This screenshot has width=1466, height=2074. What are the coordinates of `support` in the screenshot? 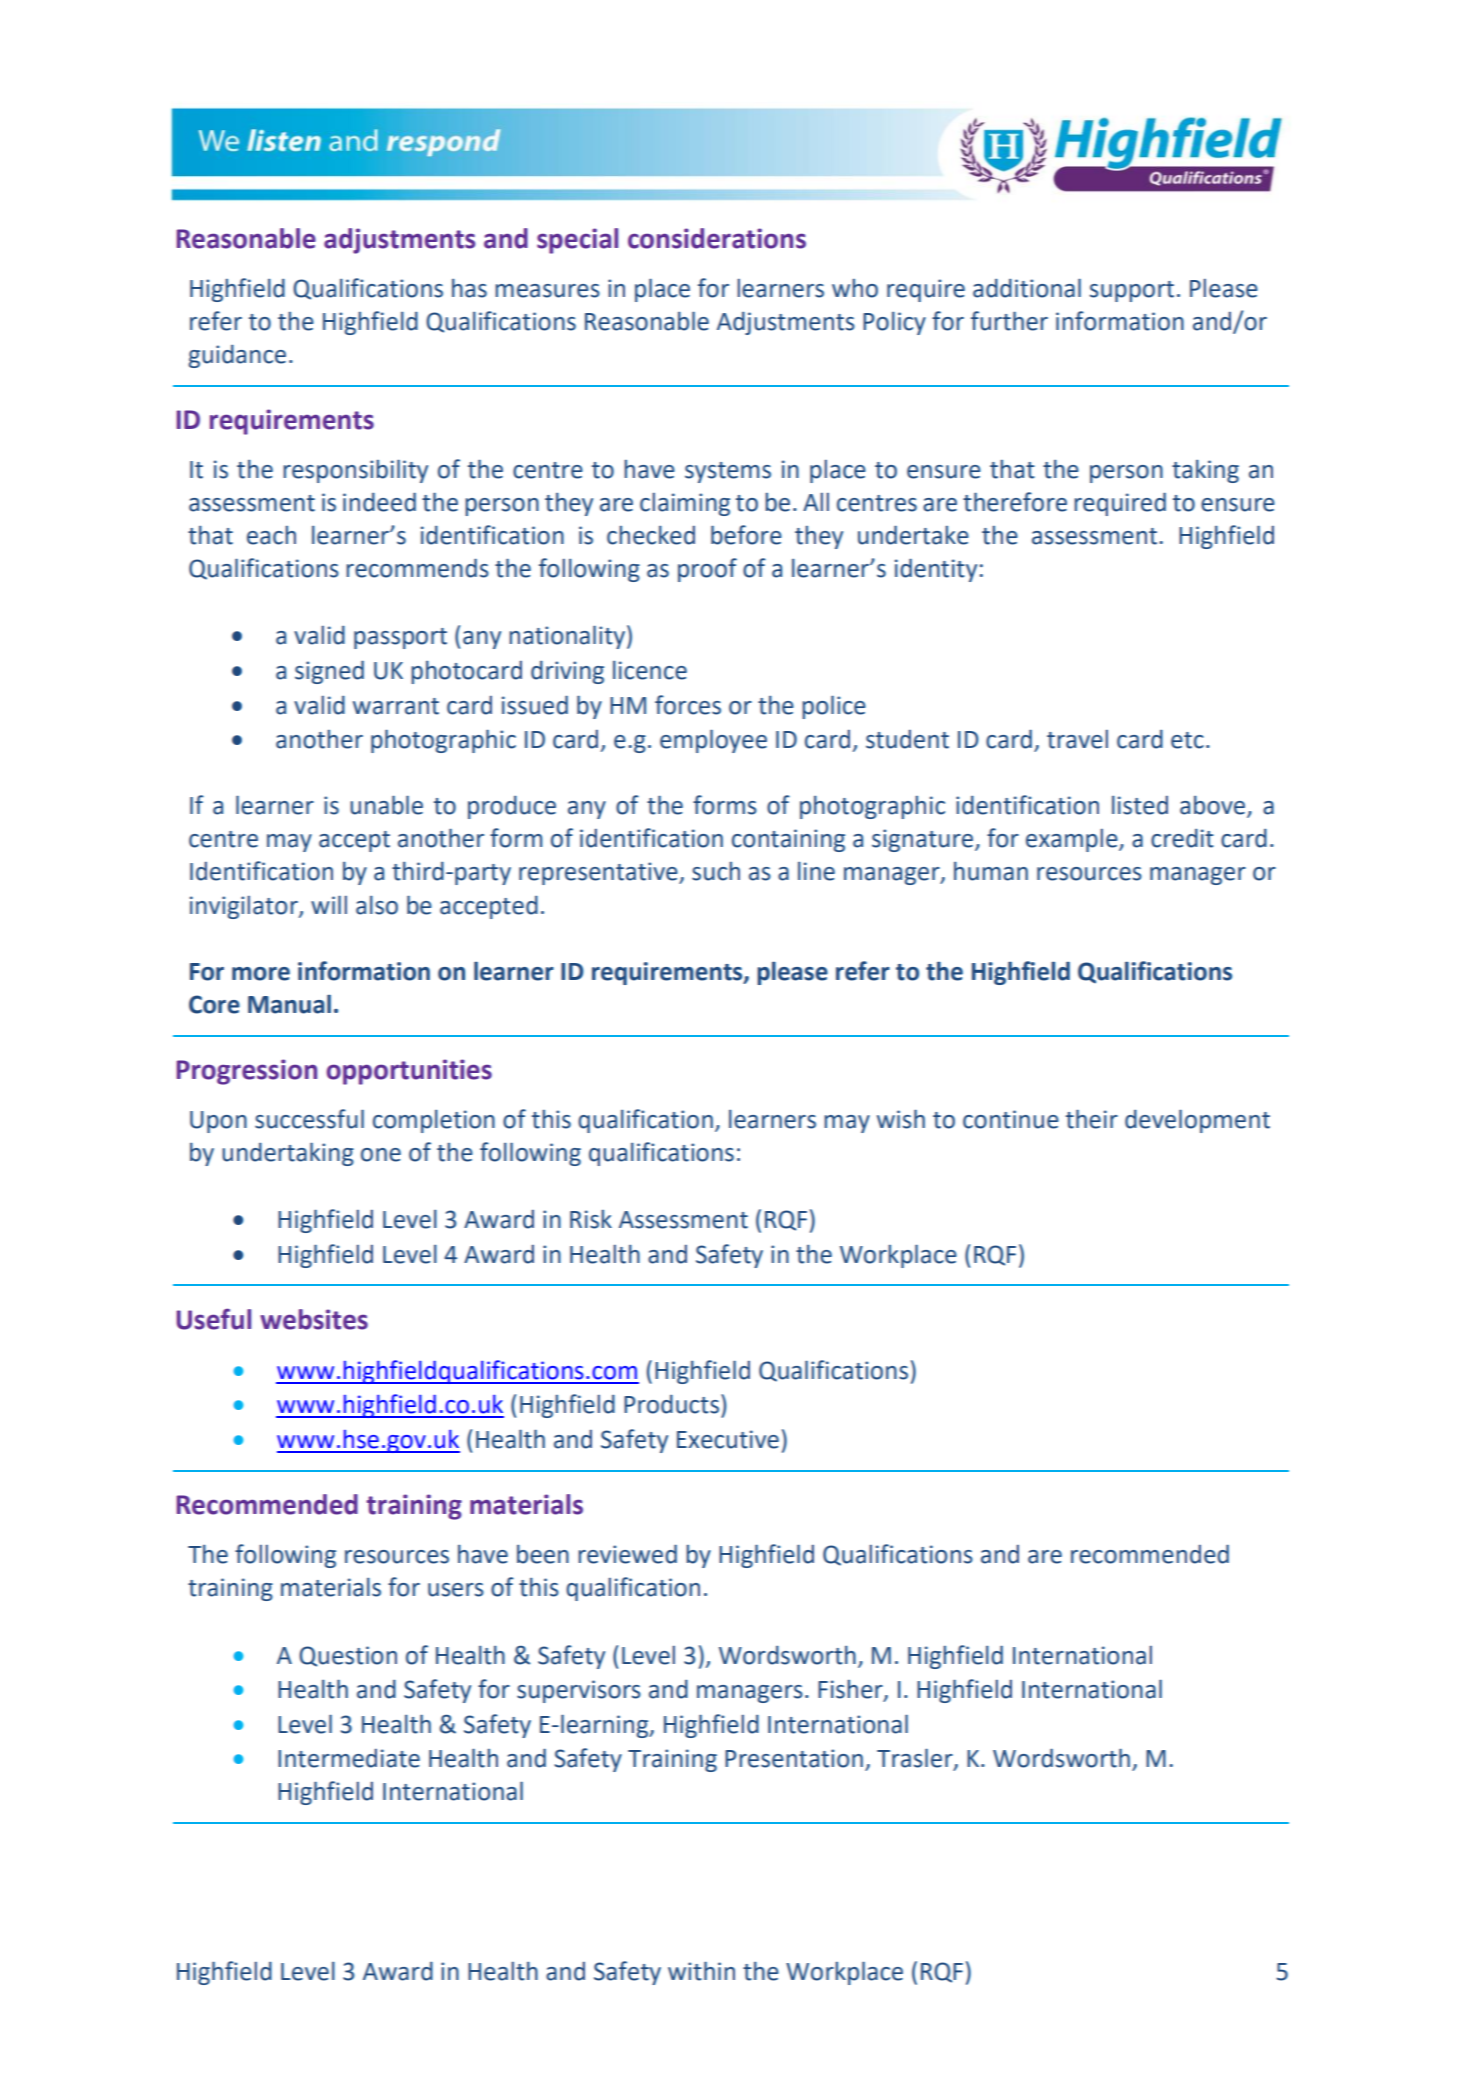 It's located at (1132, 291).
